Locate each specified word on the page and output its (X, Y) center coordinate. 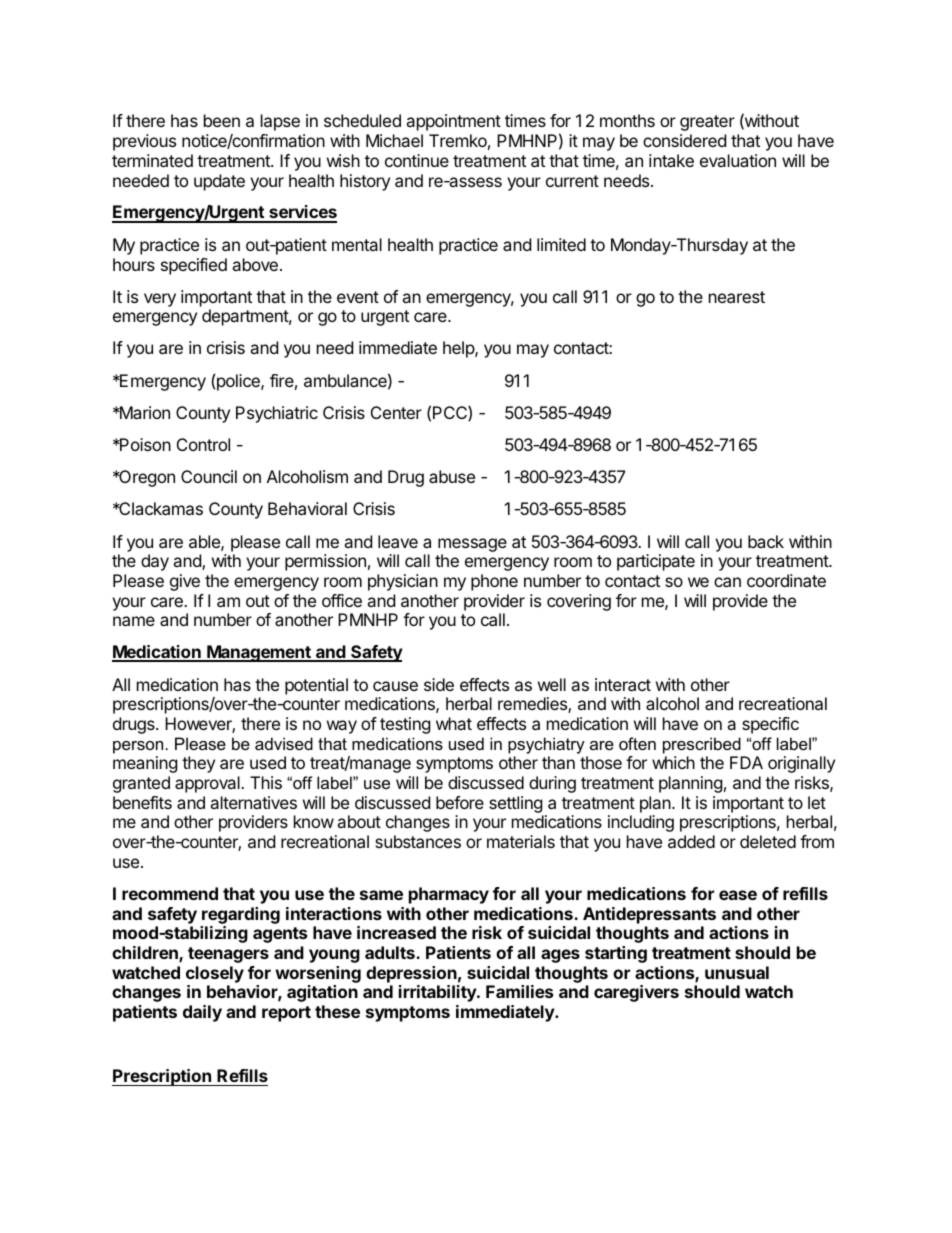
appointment (453, 122)
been (222, 120)
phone (494, 582)
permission (325, 562)
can (727, 582)
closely (215, 974)
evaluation (738, 160)
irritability (438, 993)
